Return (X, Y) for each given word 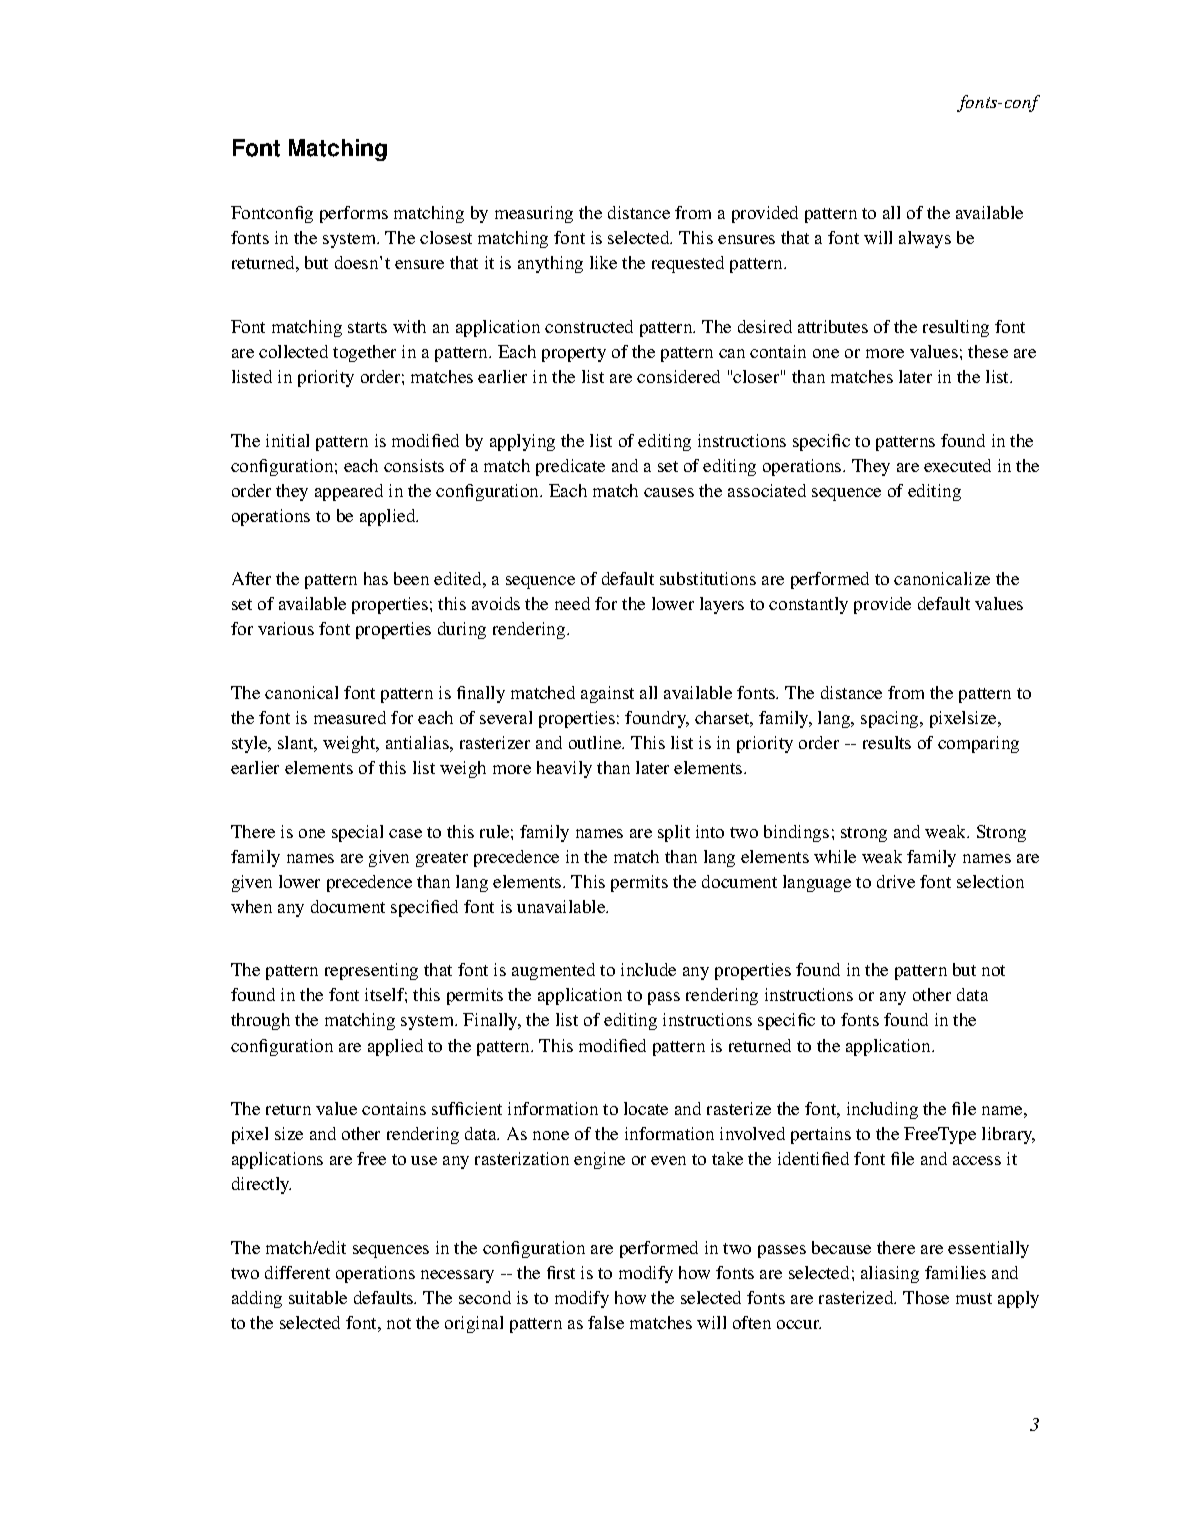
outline (596, 742)
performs (354, 214)
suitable (318, 1297)
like (603, 262)
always (925, 239)
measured (350, 717)
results (887, 742)
